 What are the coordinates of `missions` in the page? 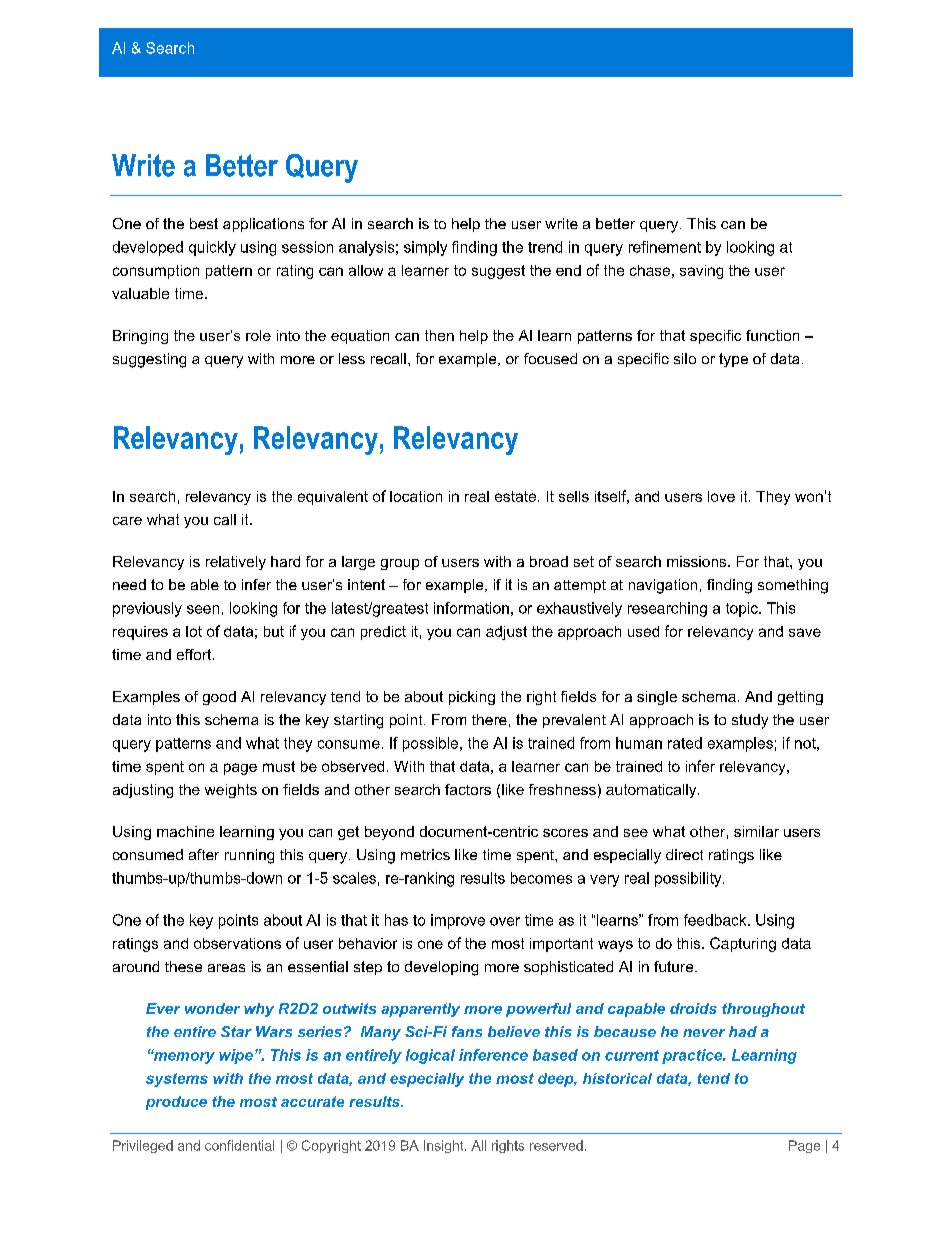 It's located at (698, 561).
